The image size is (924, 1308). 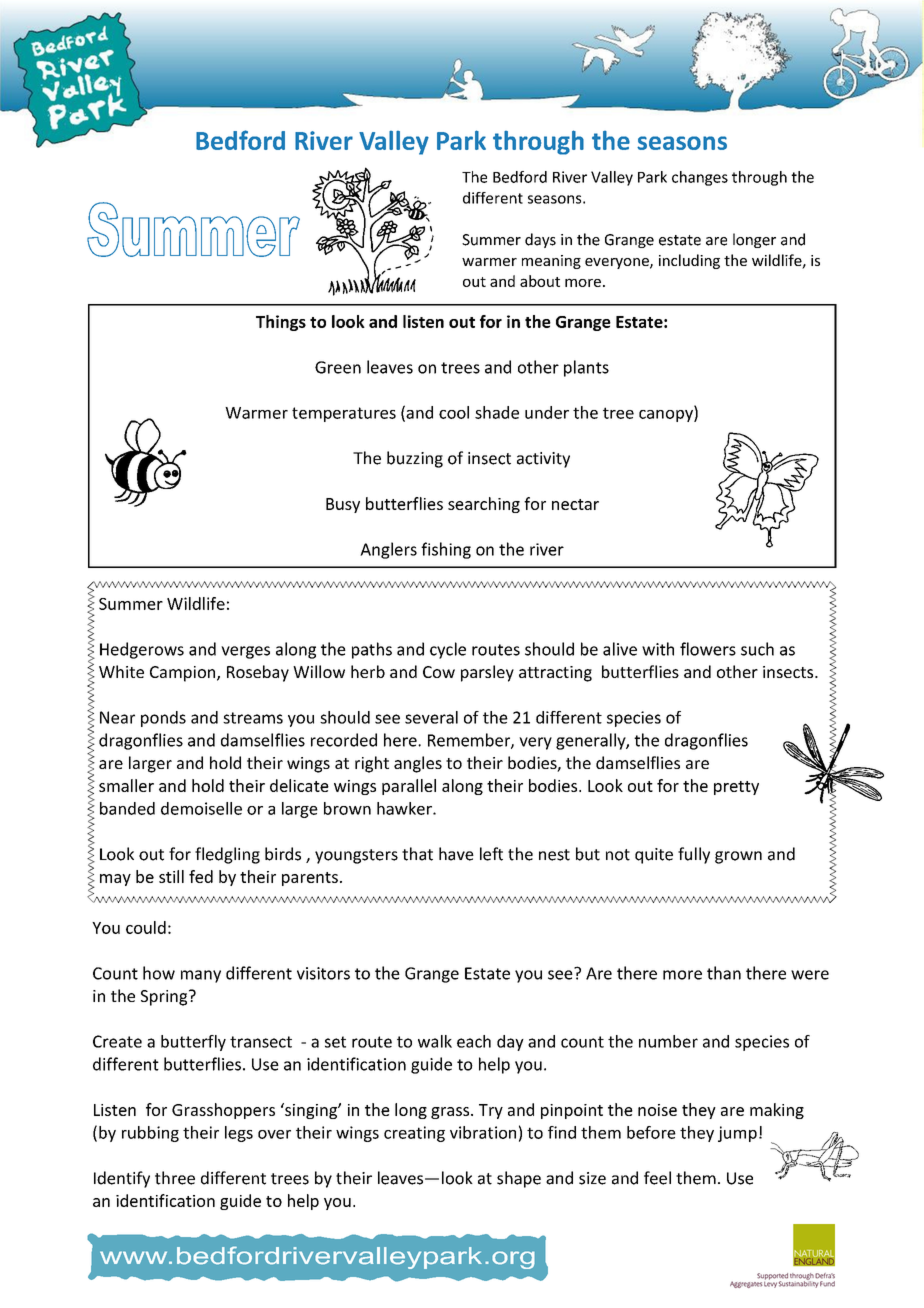 I want to click on changes, so click(x=700, y=178).
